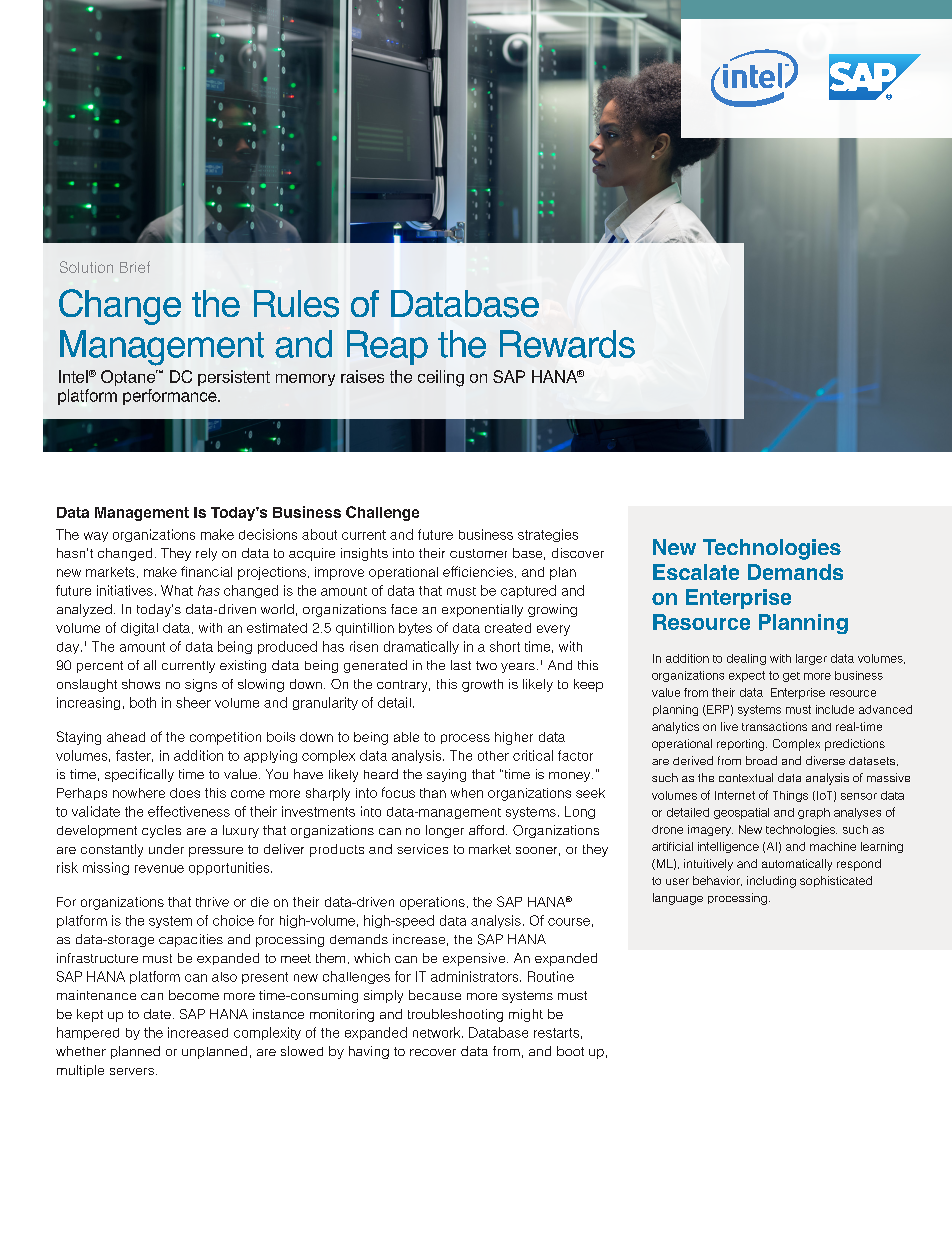 The image size is (952, 1233). I want to click on does, so click(185, 793).
